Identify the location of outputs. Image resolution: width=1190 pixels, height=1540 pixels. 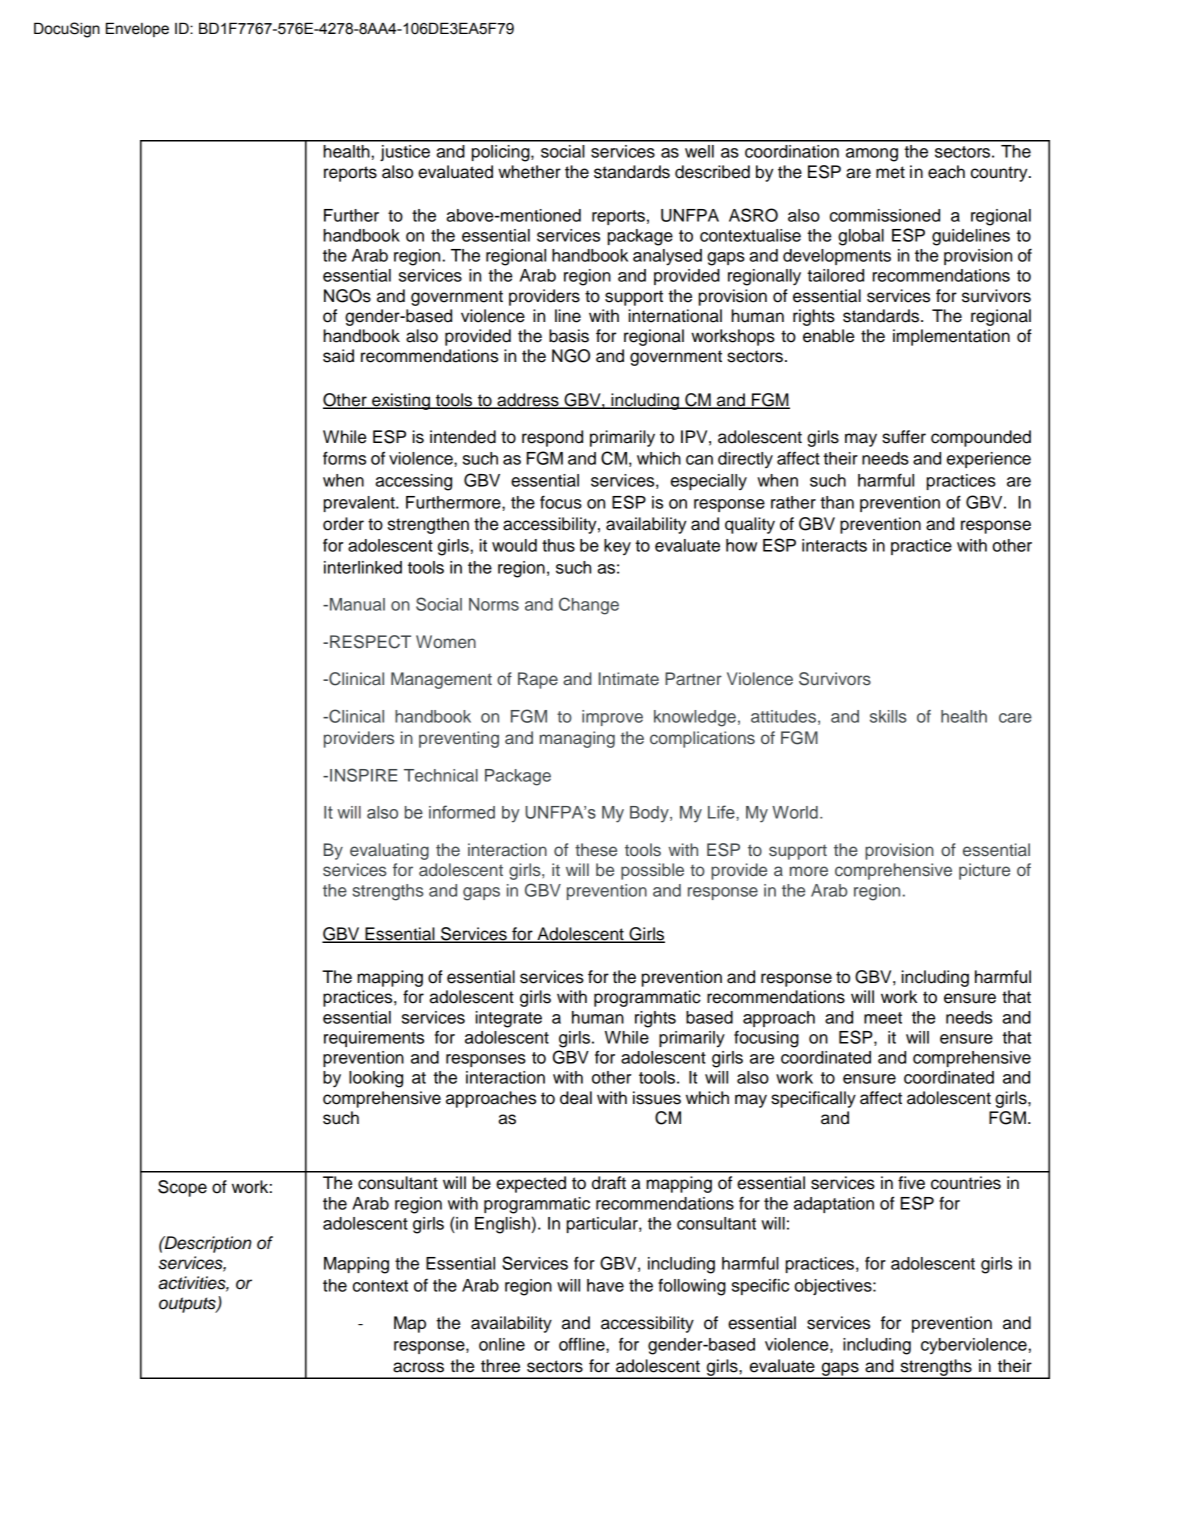
(188, 1305).
